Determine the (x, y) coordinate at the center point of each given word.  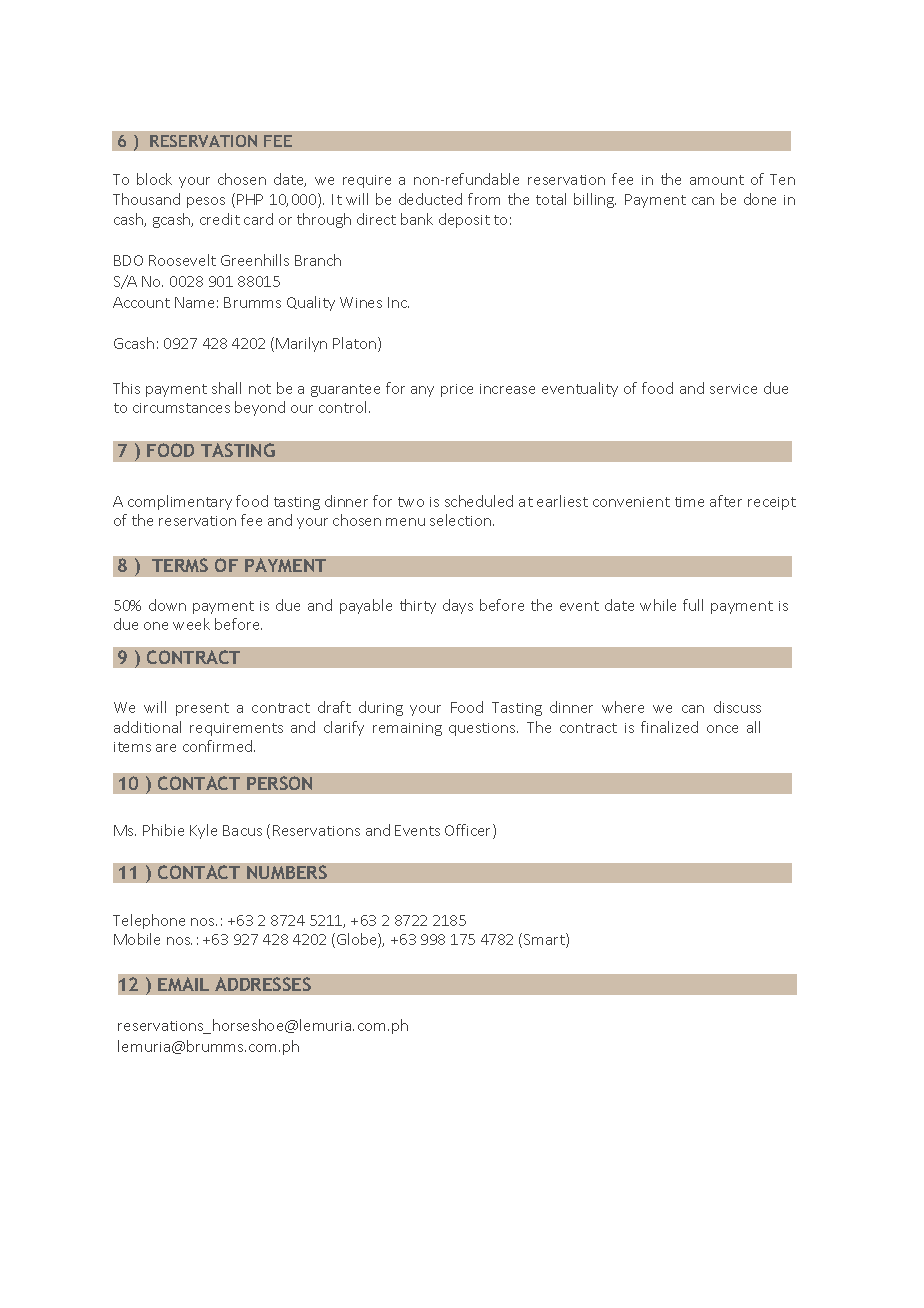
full (693, 605)
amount (717, 180)
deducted (430, 199)
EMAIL (183, 984)
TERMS (180, 565)
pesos (206, 202)
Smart (545, 940)
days (458, 606)
